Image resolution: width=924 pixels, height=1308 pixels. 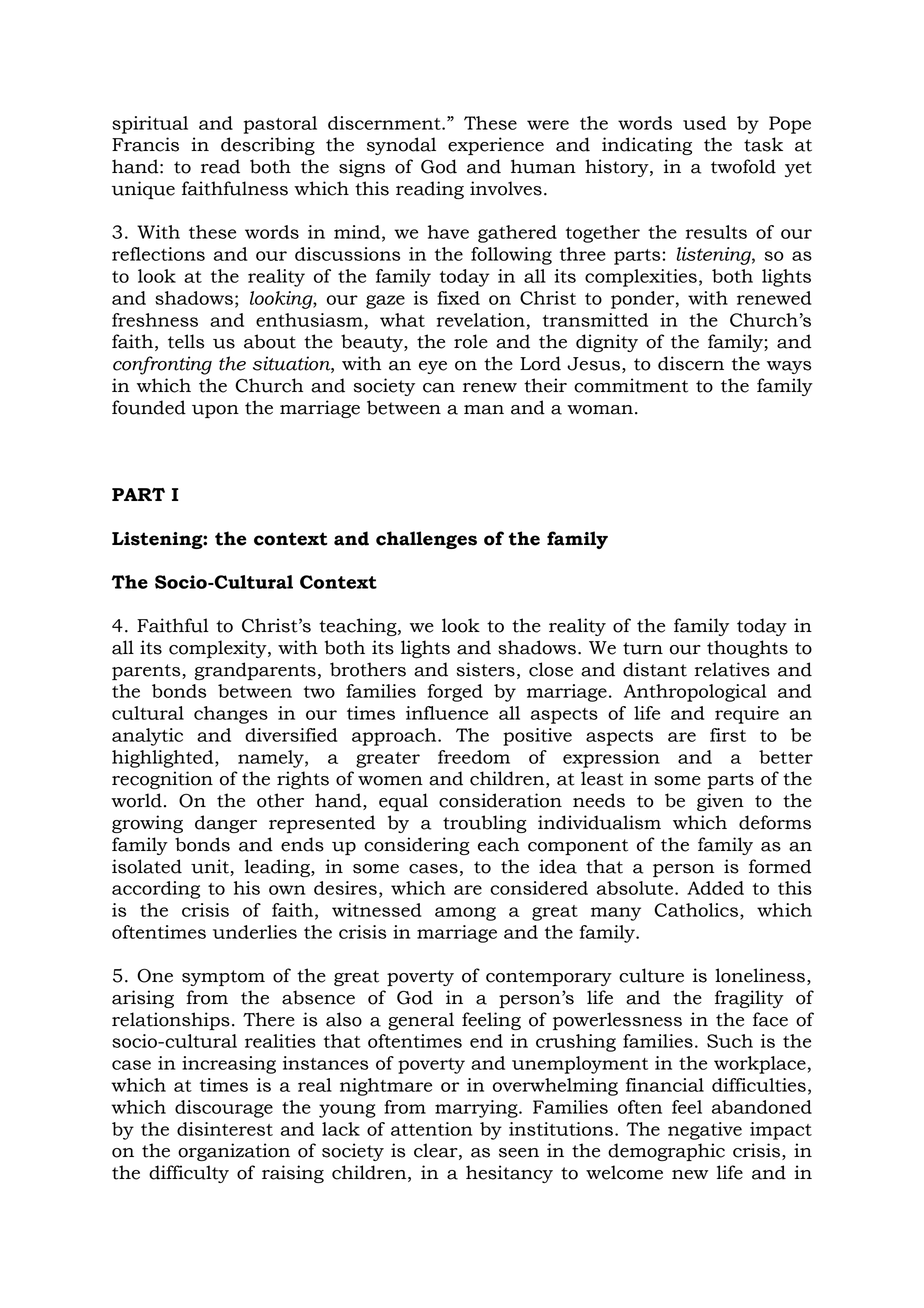 I want to click on negative, so click(x=705, y=1131).
